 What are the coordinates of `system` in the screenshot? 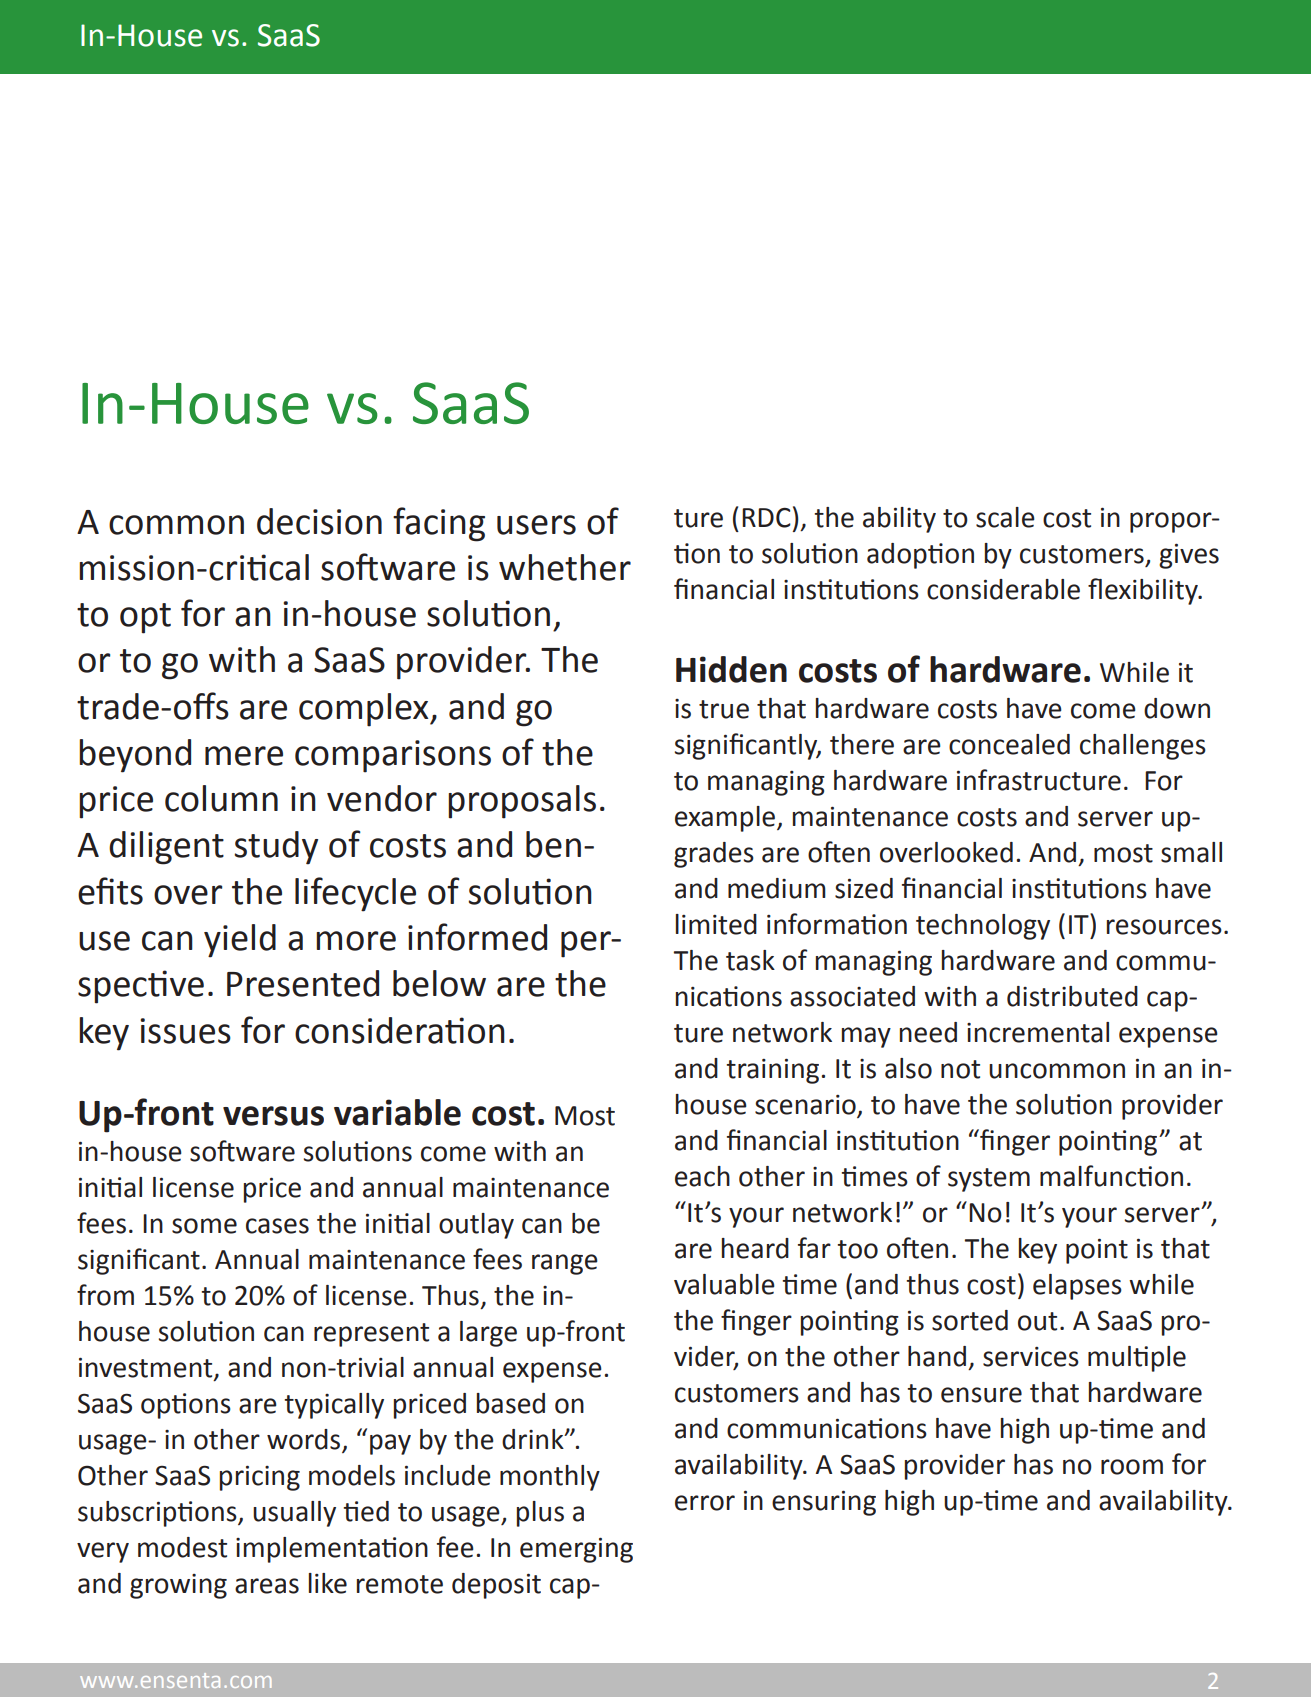 It's located at (989, 1180).
